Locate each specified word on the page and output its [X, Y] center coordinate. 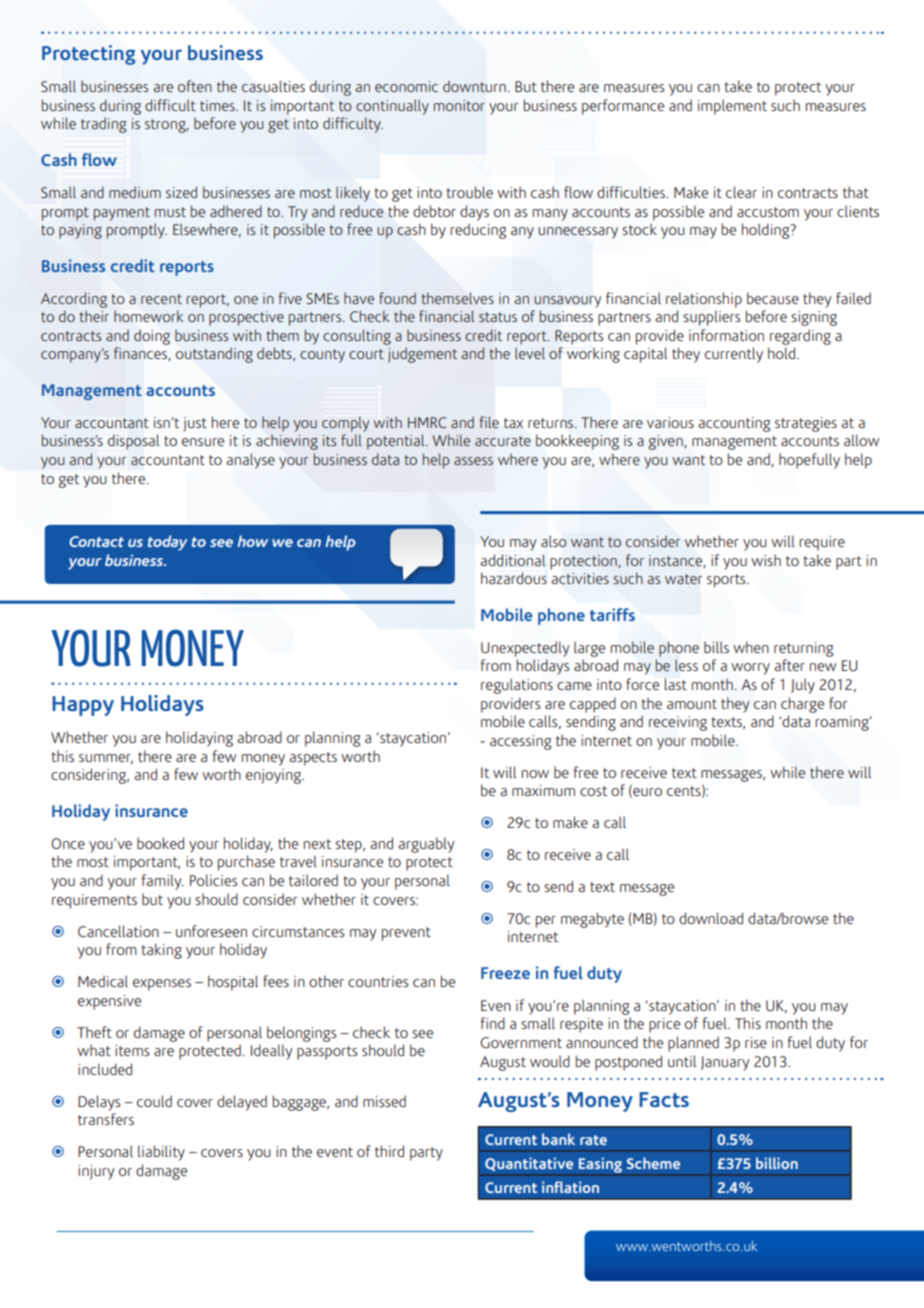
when [751, 647]
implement [732, 107]
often [195, 86]
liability [161, 1153]
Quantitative [529, 1164]
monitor [459, 105]
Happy [83, 706]
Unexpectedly [525, 649]
